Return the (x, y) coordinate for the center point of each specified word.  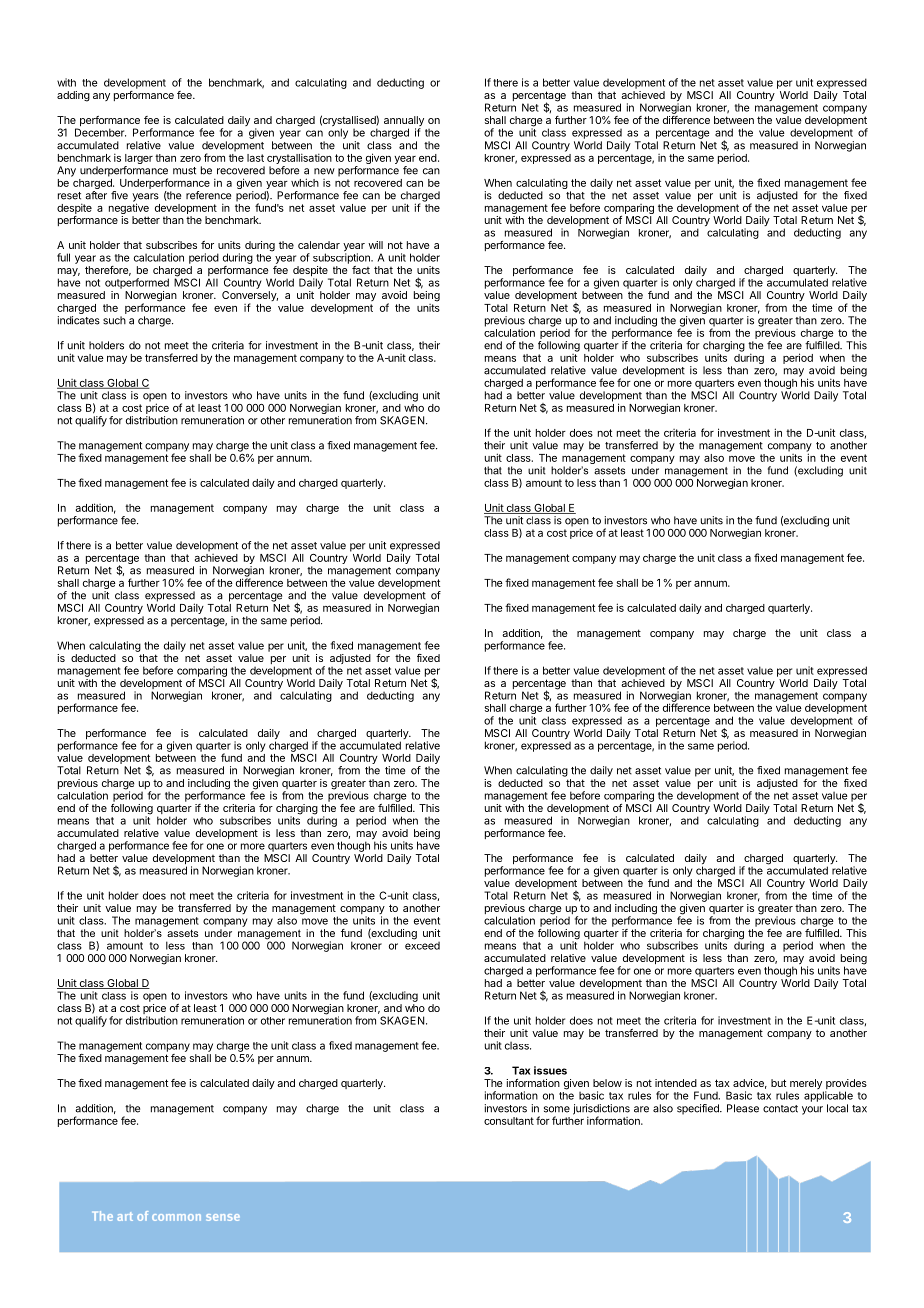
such (114, 320)
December (100, 132)
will (375, 245)
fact (361, 270)
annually (404, 122)
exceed (422, 944)
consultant (509, 1121)
